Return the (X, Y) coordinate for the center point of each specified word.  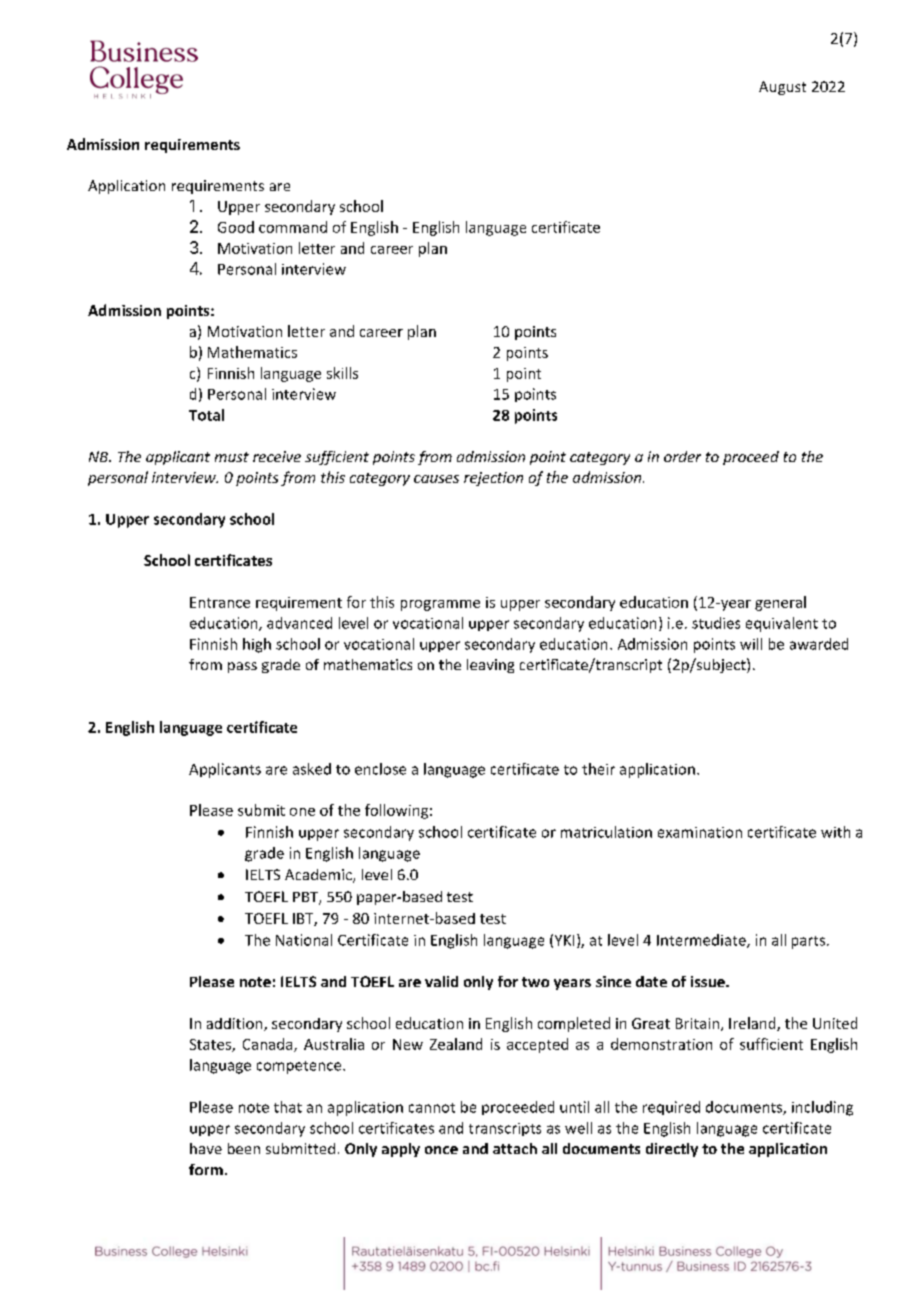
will (751, 644)
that (288, 1107)
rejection (493, 479)
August (782, 88)
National (304, 940)
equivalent (782, 624)
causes (436, 479)
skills (342, 373)
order (682, 456)
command (293, 227)
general (780, 603)
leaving (490, 666)
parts (808, 942)
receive (277, 456)
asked (312, 769)
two (535, 982)
